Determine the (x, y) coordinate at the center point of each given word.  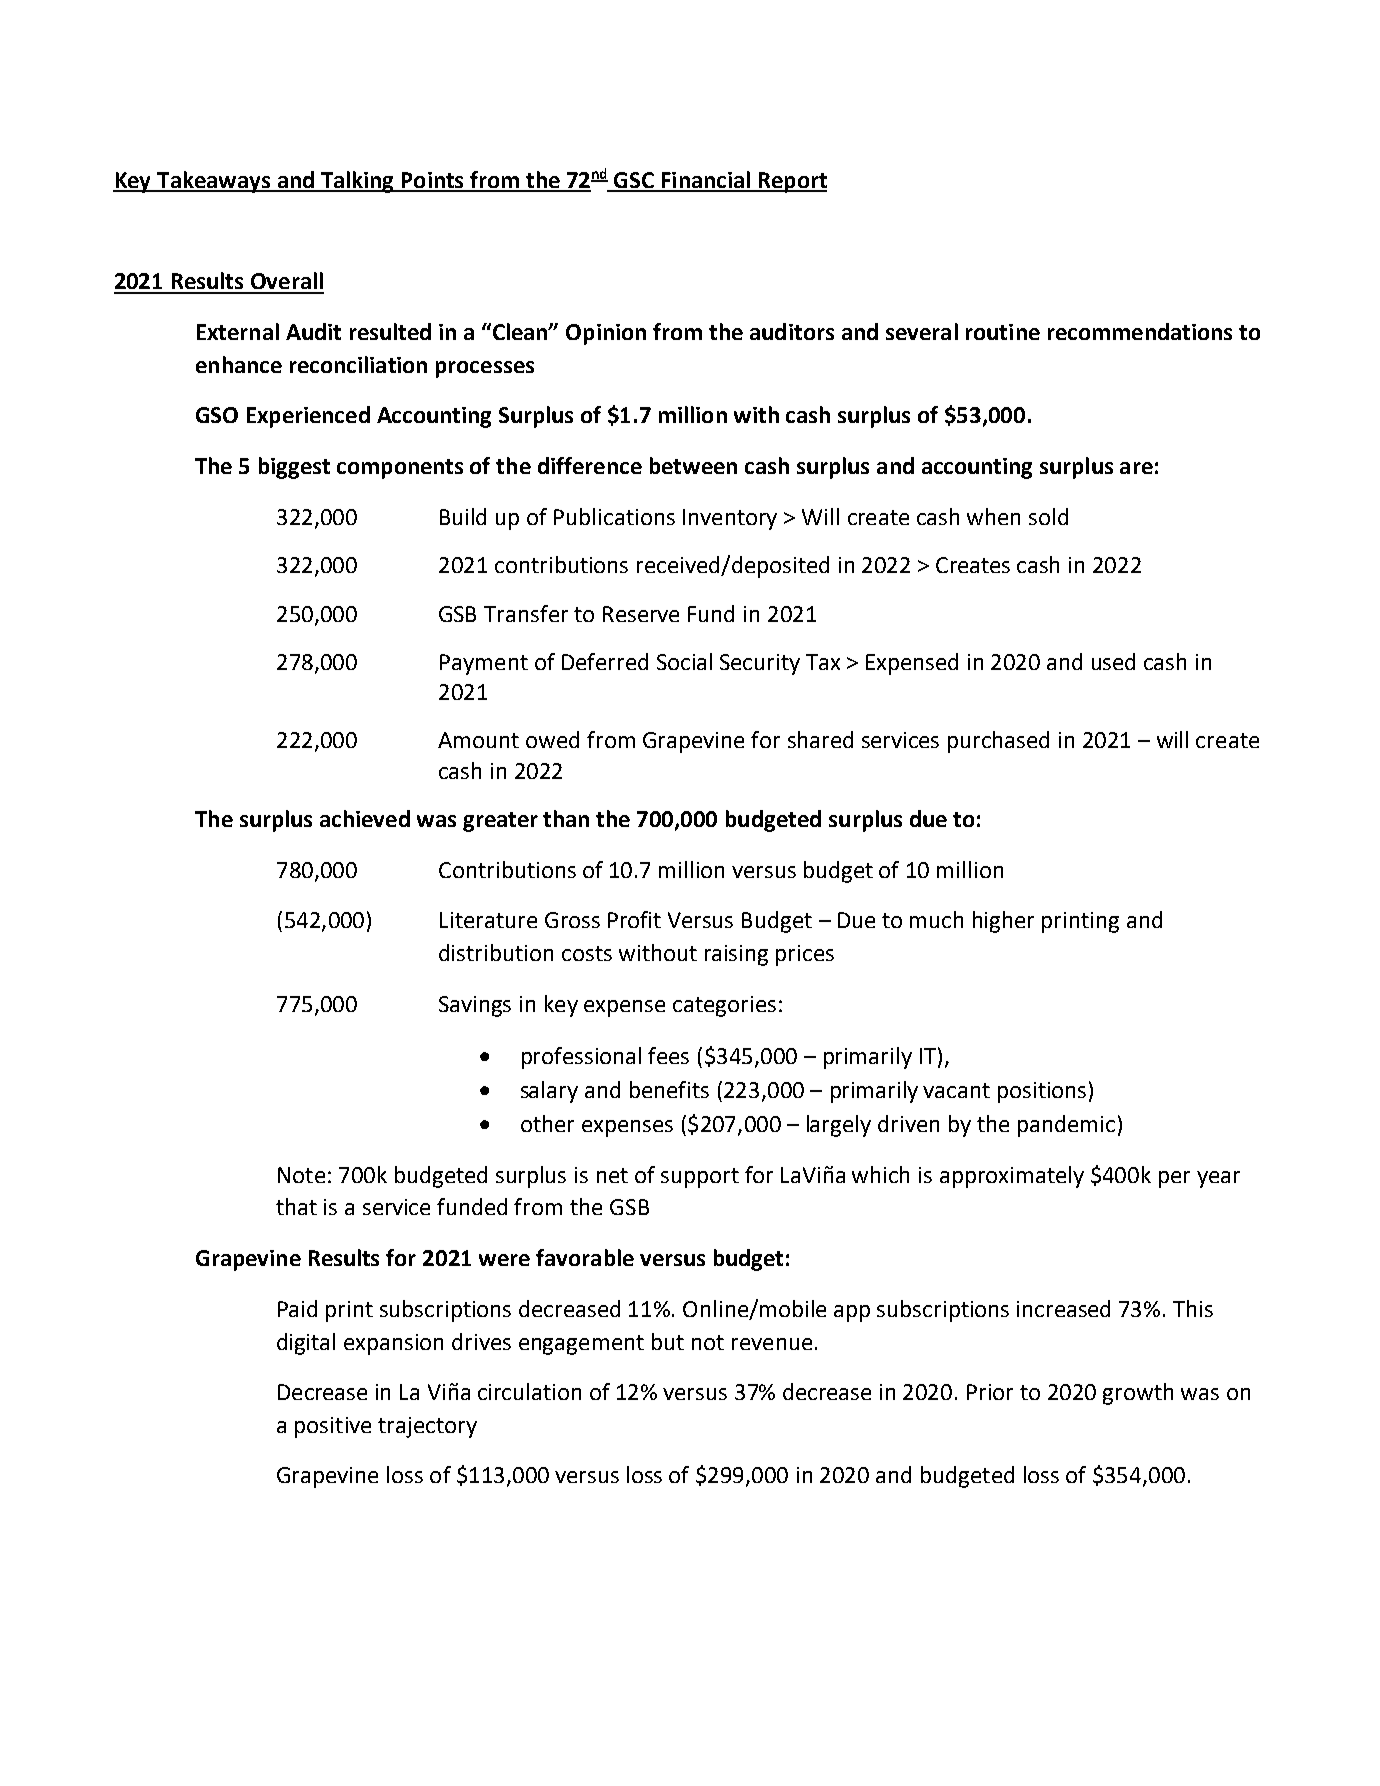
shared (820, 739)
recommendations (1140, 331)
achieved (365, 818)
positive (333, 1427)
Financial (705, 181)
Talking (357, 182)
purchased (998, 742)
